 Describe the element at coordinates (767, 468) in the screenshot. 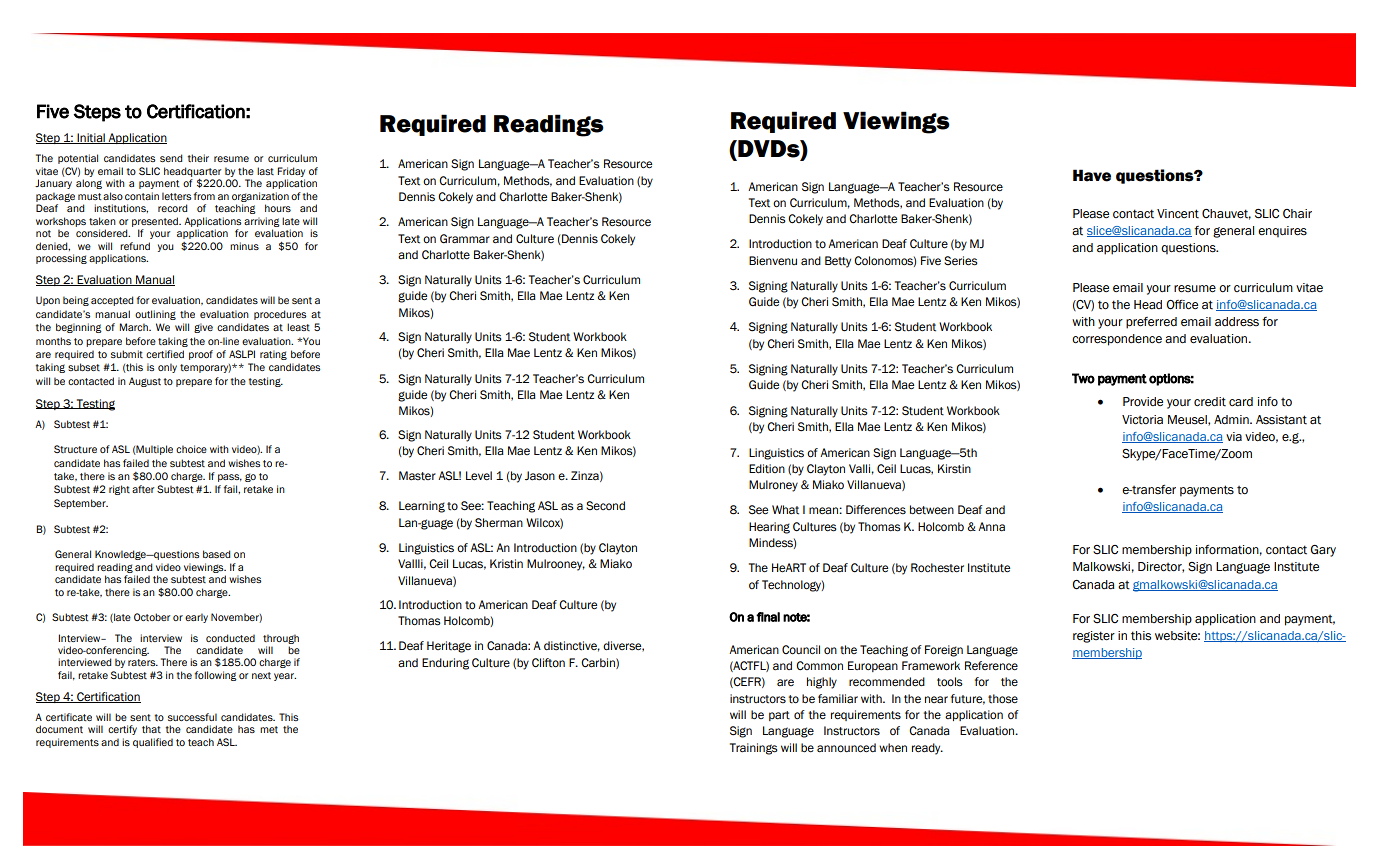

I see `Edition` at that location.
